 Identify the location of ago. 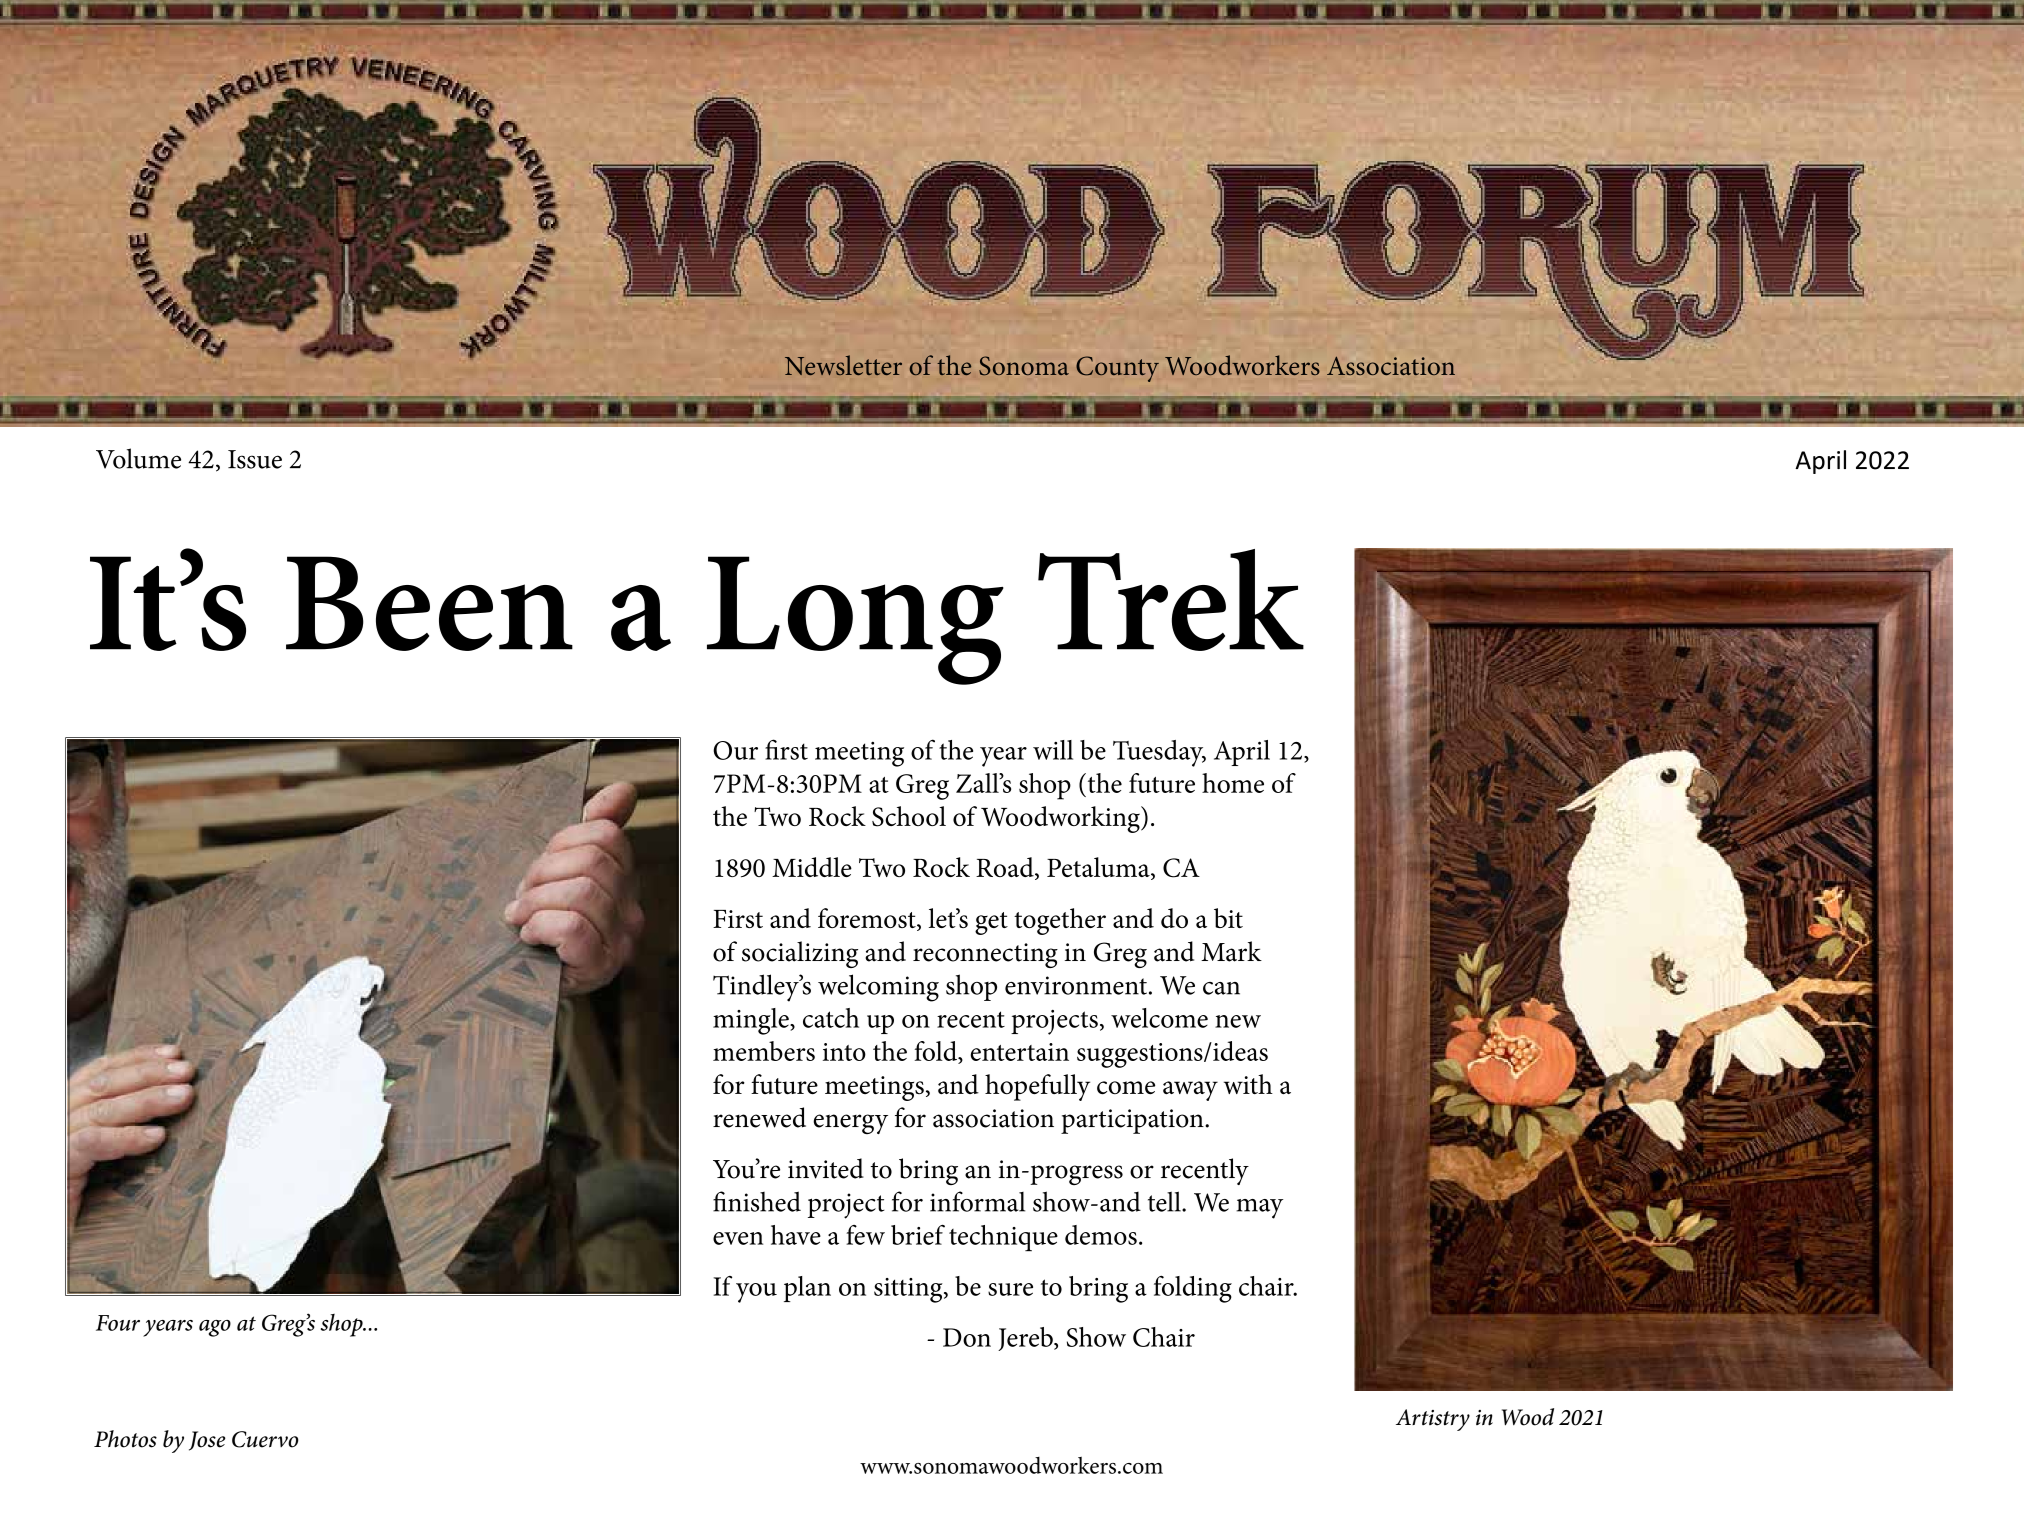
(215, 1328).
